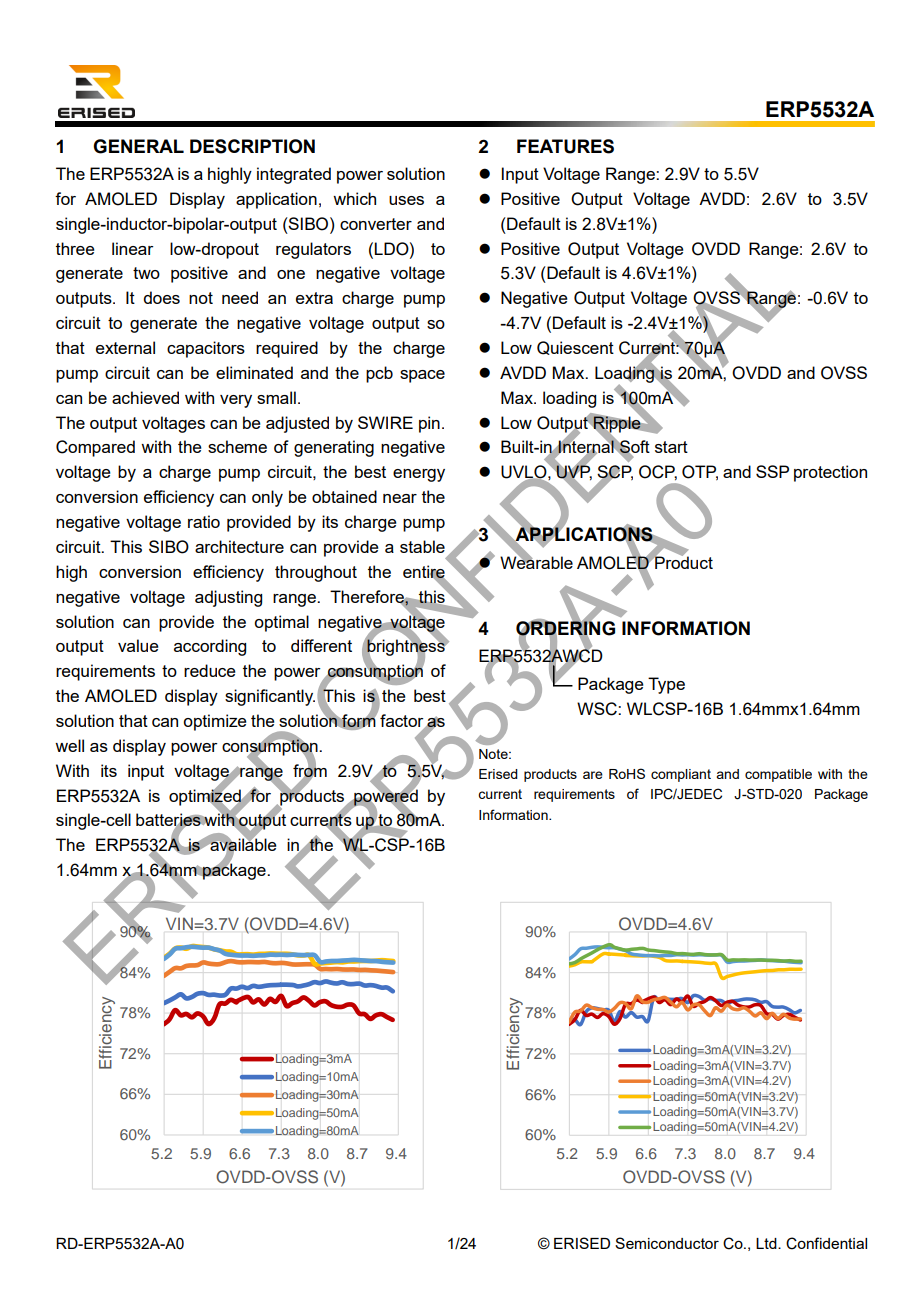 The width and height of the screenshot is (924, 1308). I want to click on compatible, so click(778, 775).
